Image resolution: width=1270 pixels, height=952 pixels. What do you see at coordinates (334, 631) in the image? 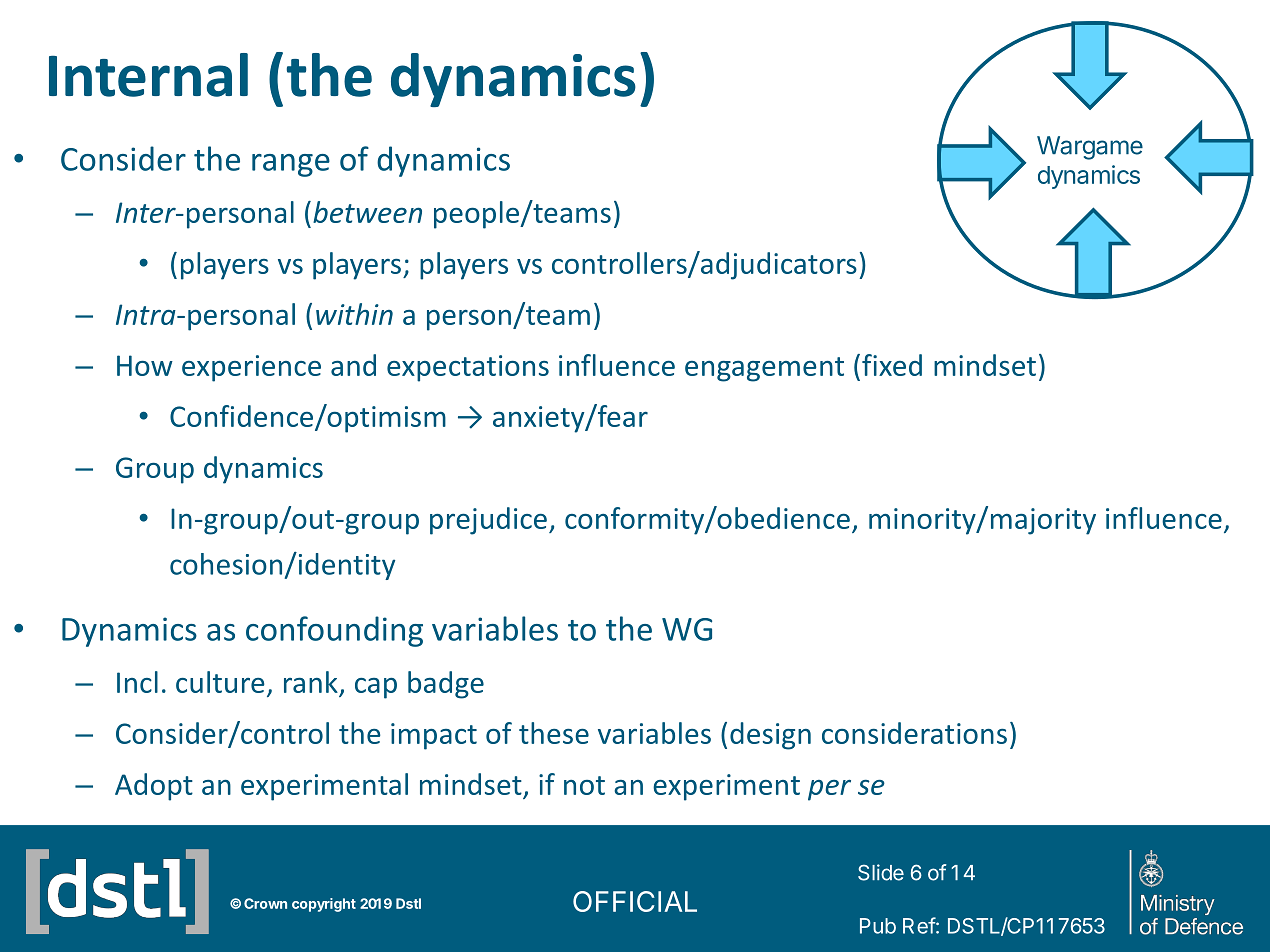
I see `confounding` at bounding box center [334, 631].
